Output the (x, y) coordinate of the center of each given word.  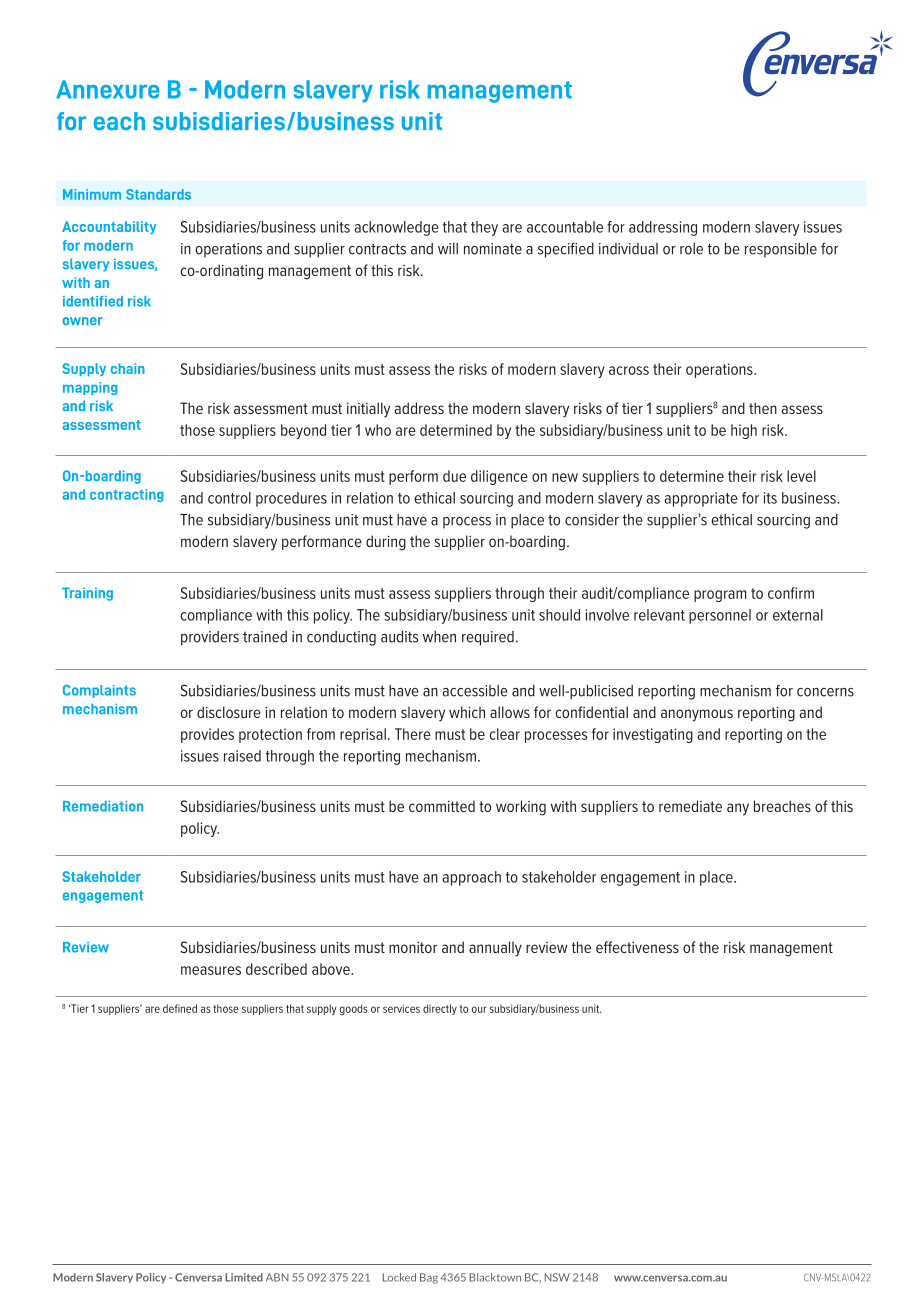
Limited (244, 1277)
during (386, 543)
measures (211, 970)
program (720, 596)
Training (87, 594)
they (484, 228)
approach (472, 878)
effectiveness (637, 947)
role (691, 249)
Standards (158, 194)
